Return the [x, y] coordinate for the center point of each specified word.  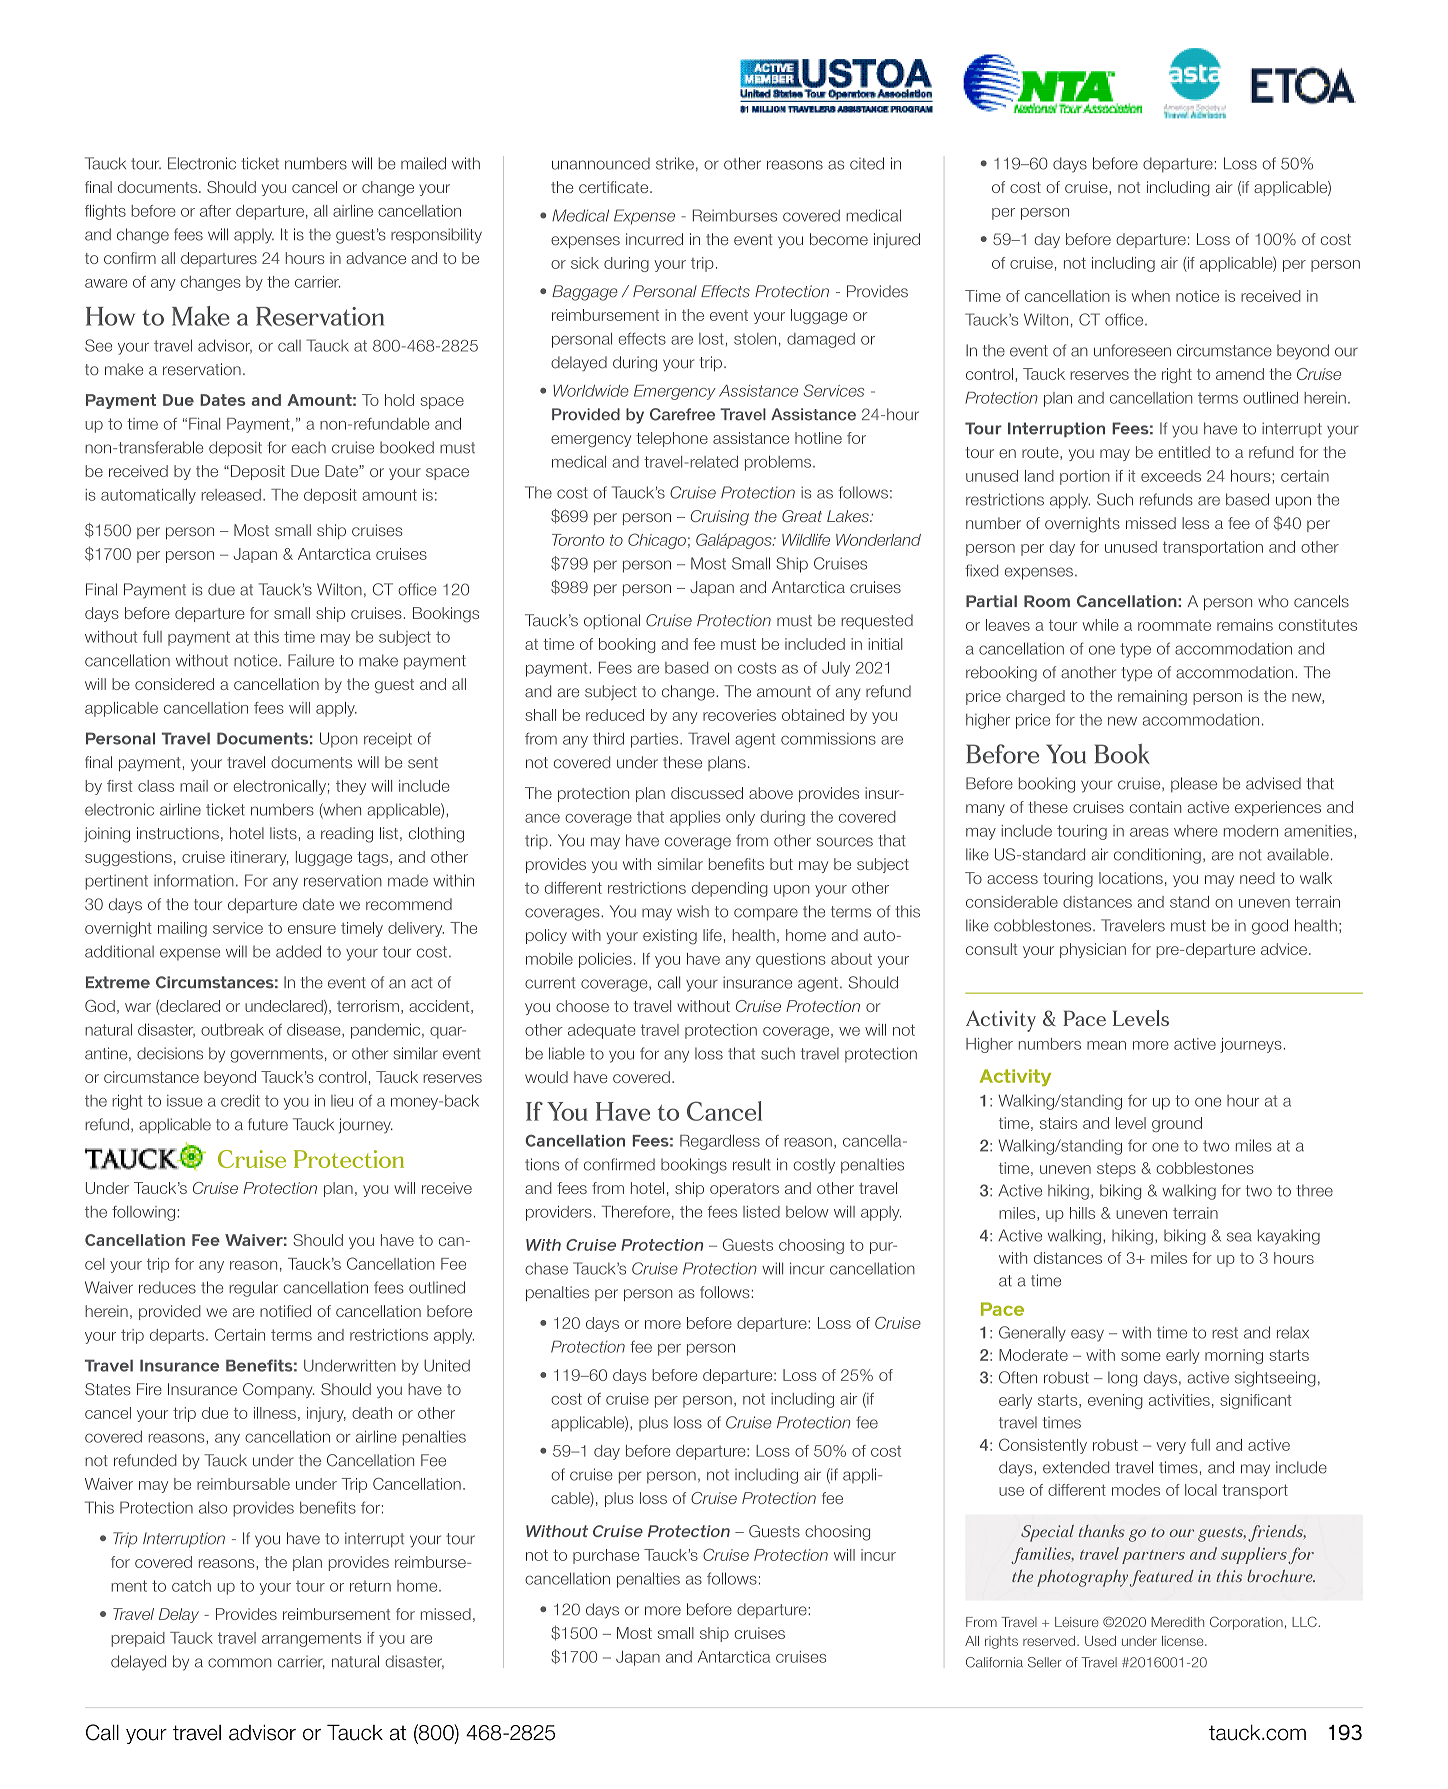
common [240, 1663]
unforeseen [1132, 350]
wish [693, 911]
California [994, 1662]
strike [675, 163]
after [215, 211]
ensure [312, 929]
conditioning [1157, 856]
